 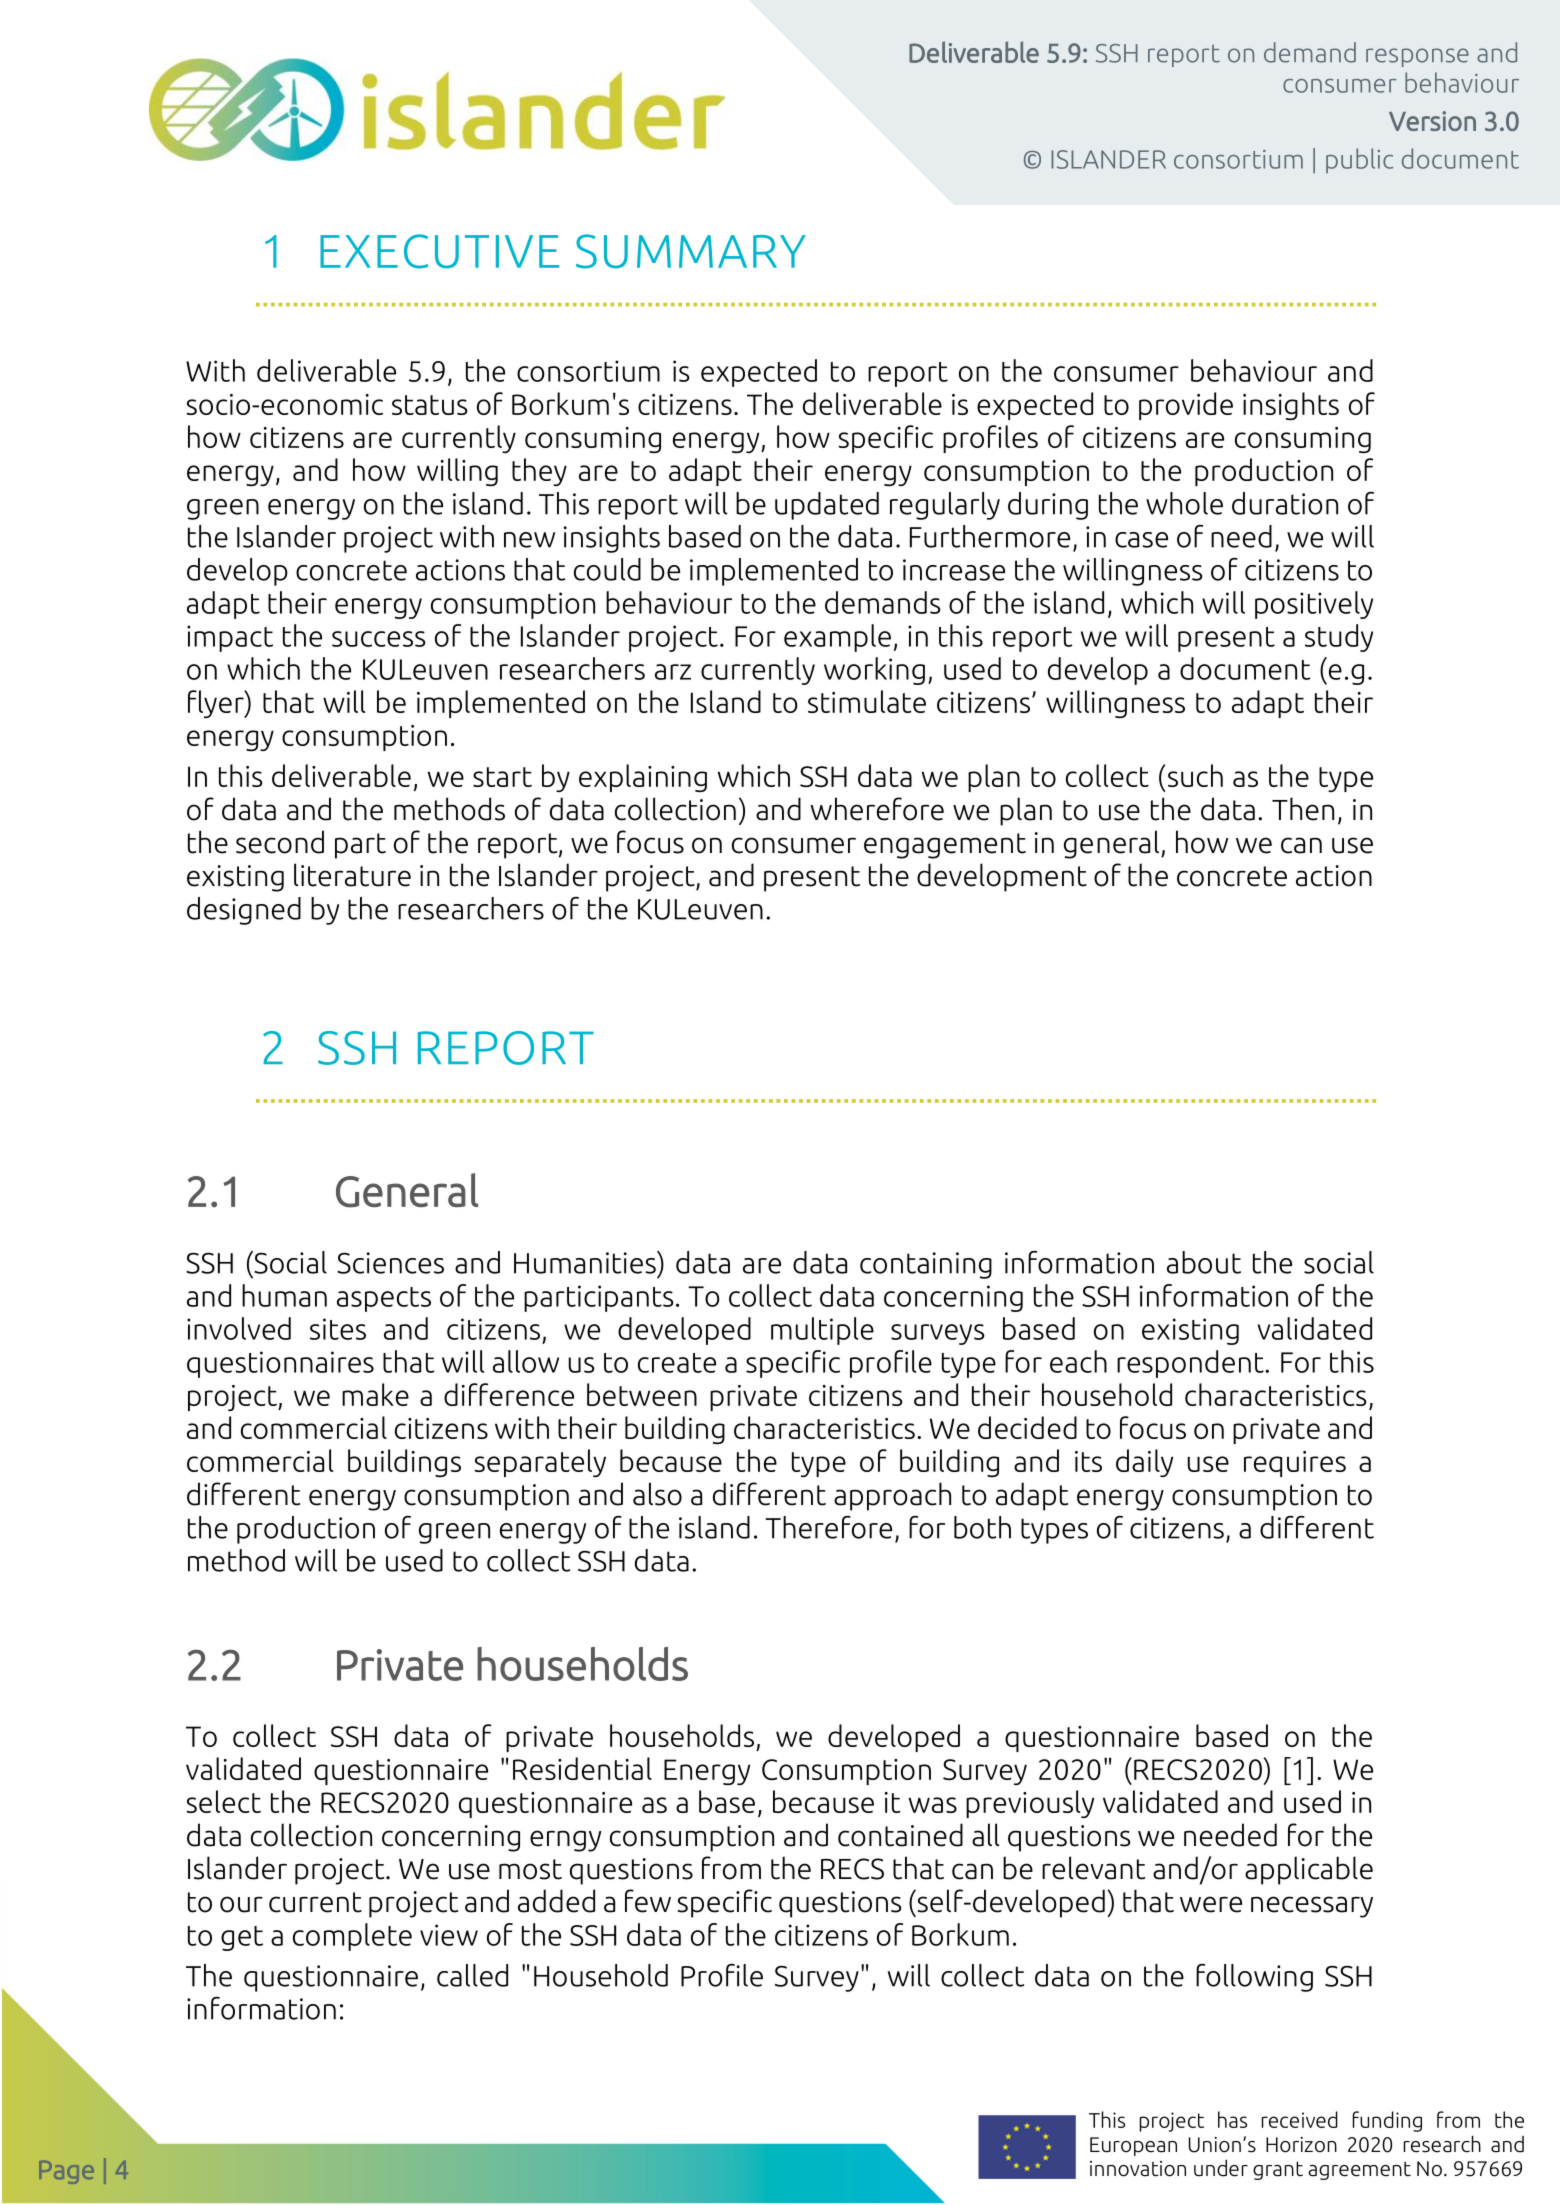 I want to click on EXECUTIVE, so click(x=439, y=251).
